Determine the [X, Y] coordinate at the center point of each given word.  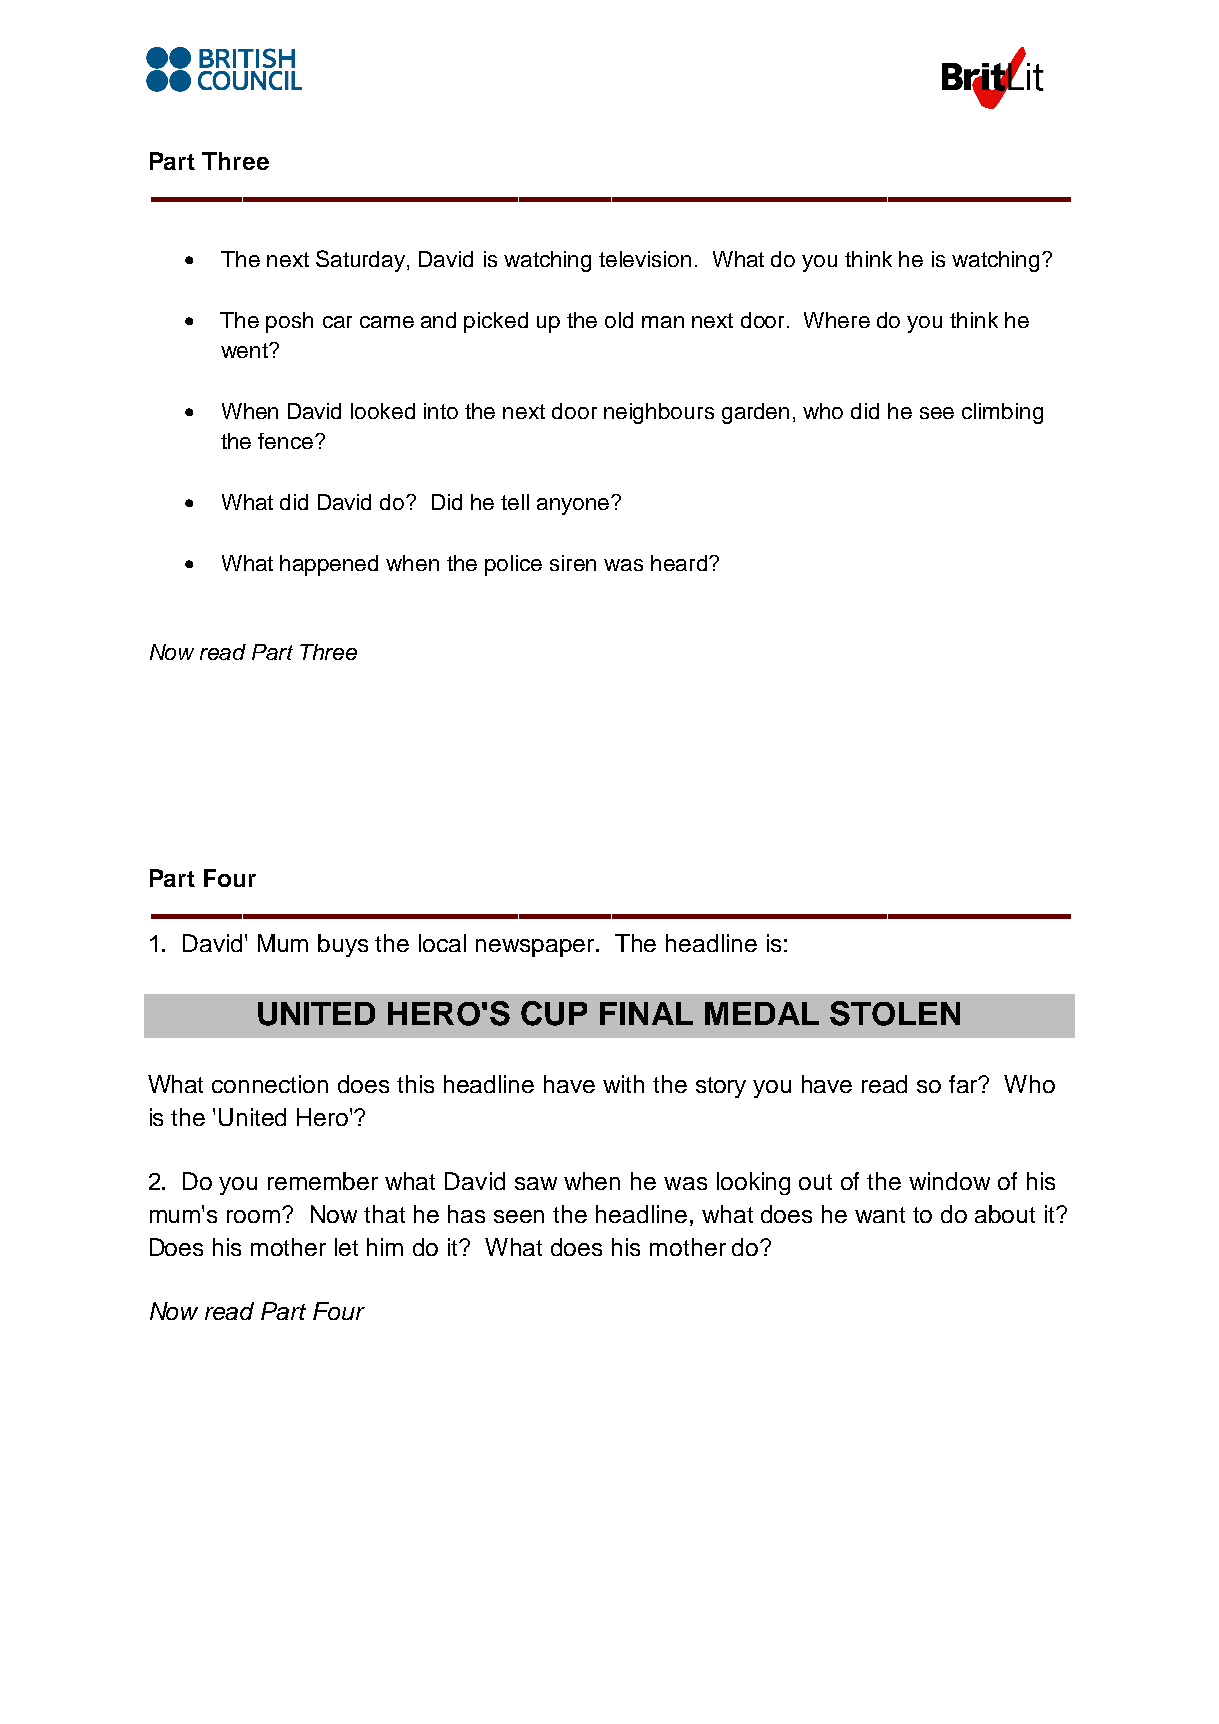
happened [329, 565]
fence [287, 441]
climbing [1002, 413]
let [346, 1247]
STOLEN [895, 1013]
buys [343, 945]
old [619, 320]
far [965, 1084]
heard [680, 563]
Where [837, 320]
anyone [575, 505]
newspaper [537, 948]
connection [270, 1084]
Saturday [362, 261]
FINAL [646, 1013]
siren [573, 563]
